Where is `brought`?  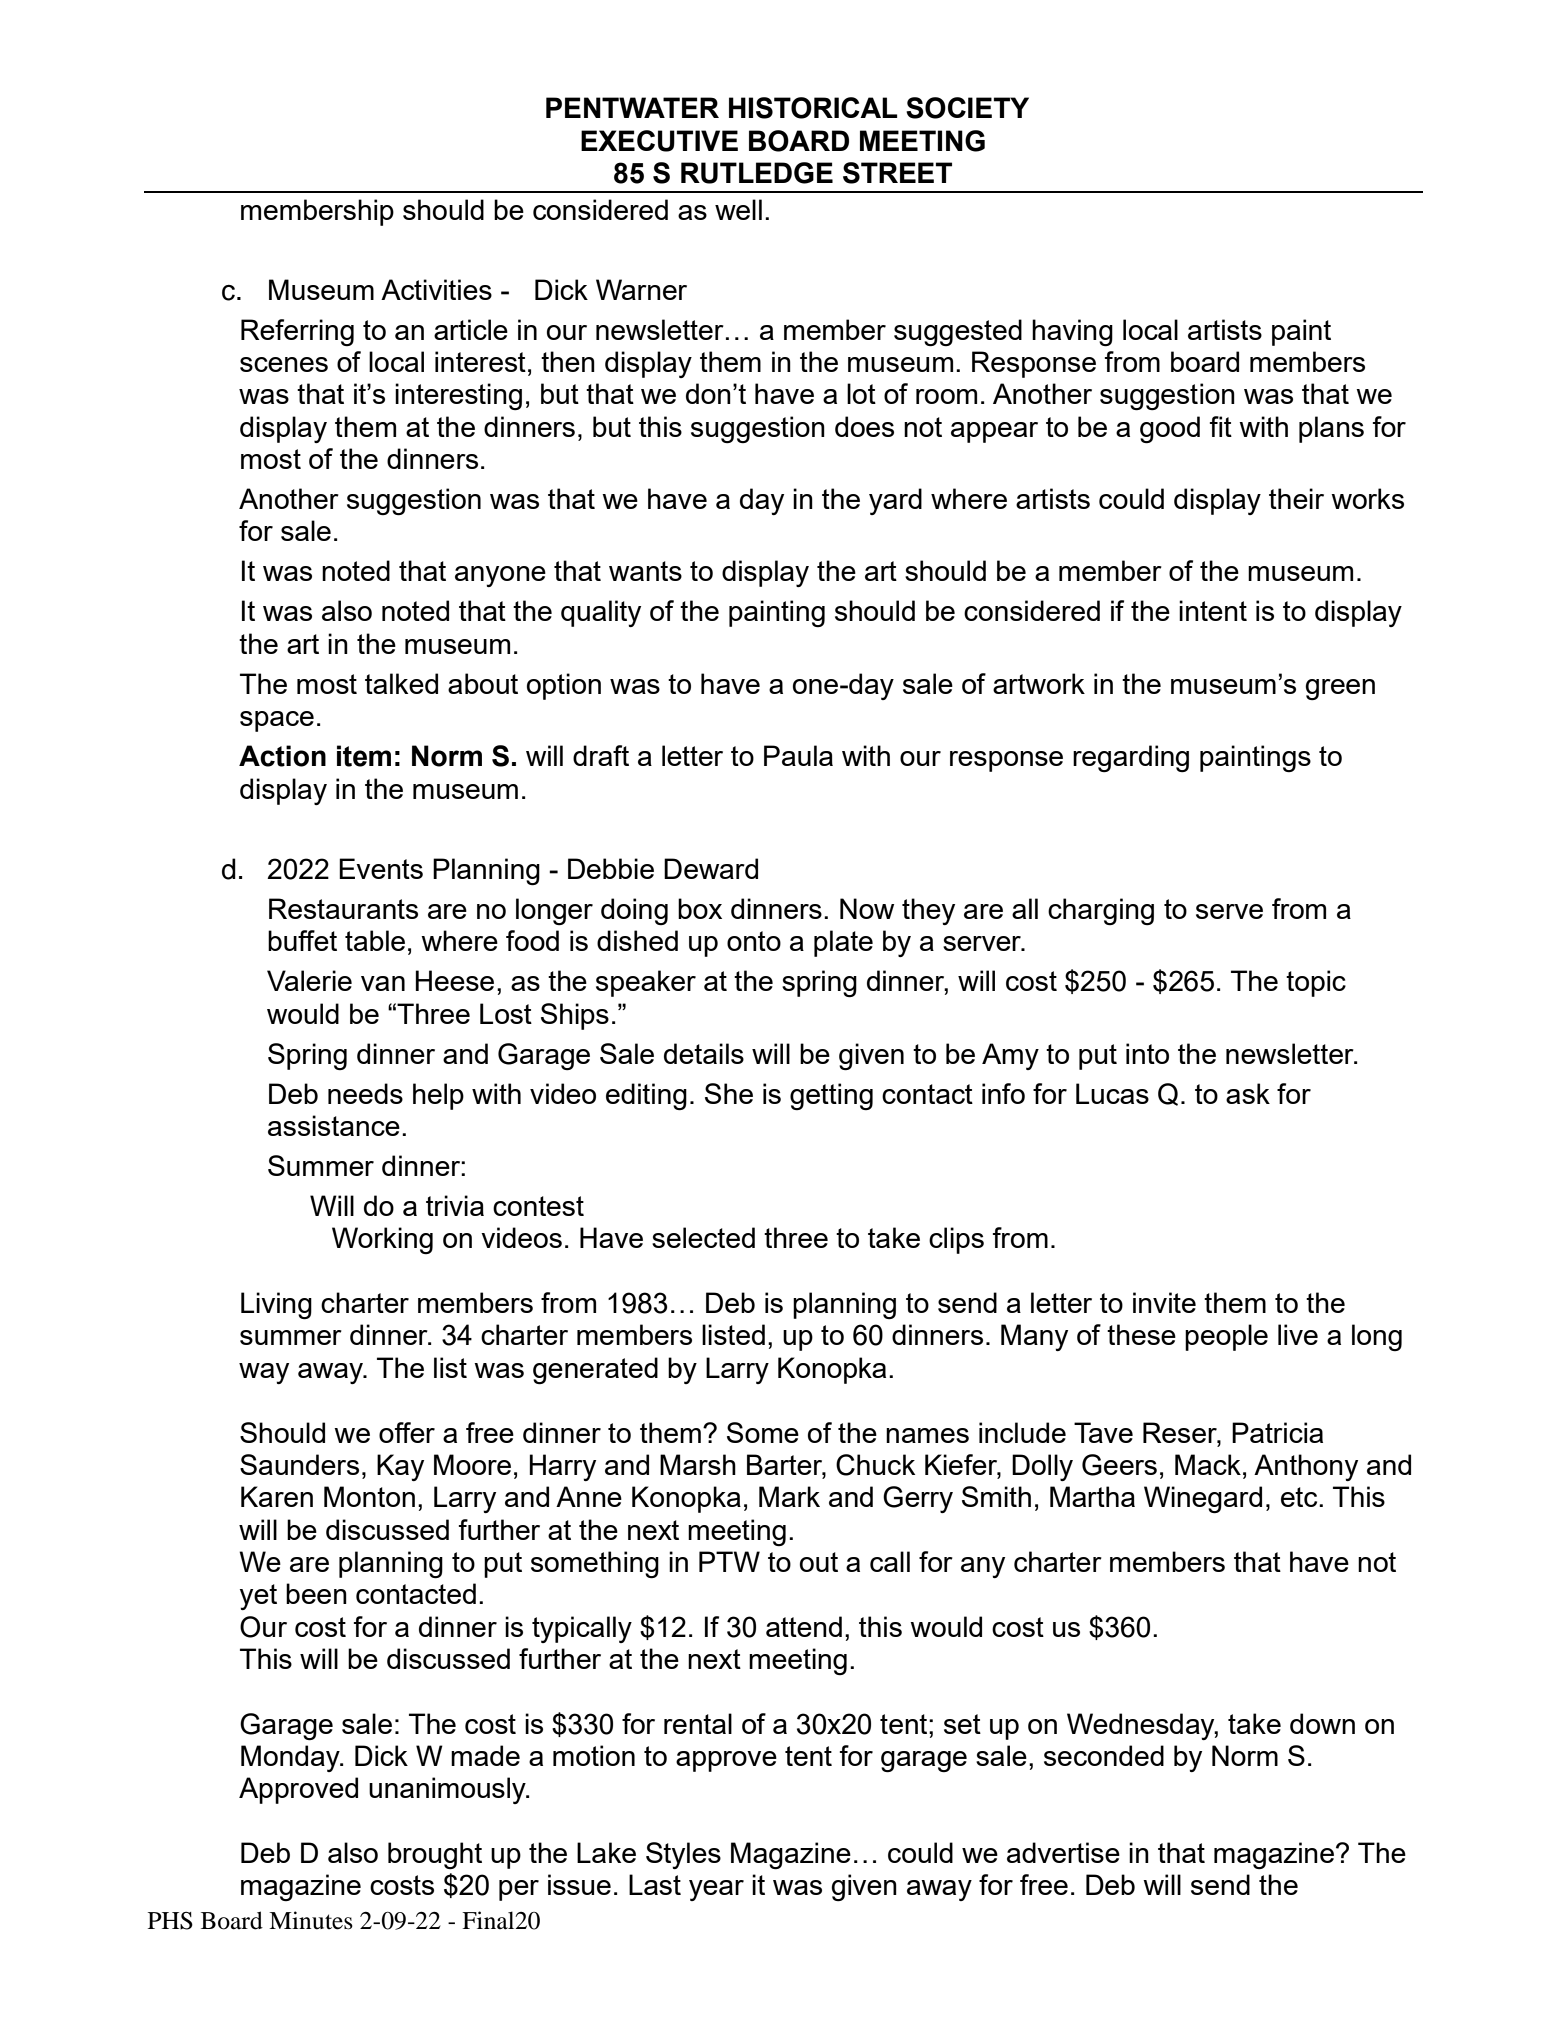
brought is located at coordinates (435, 1855).
